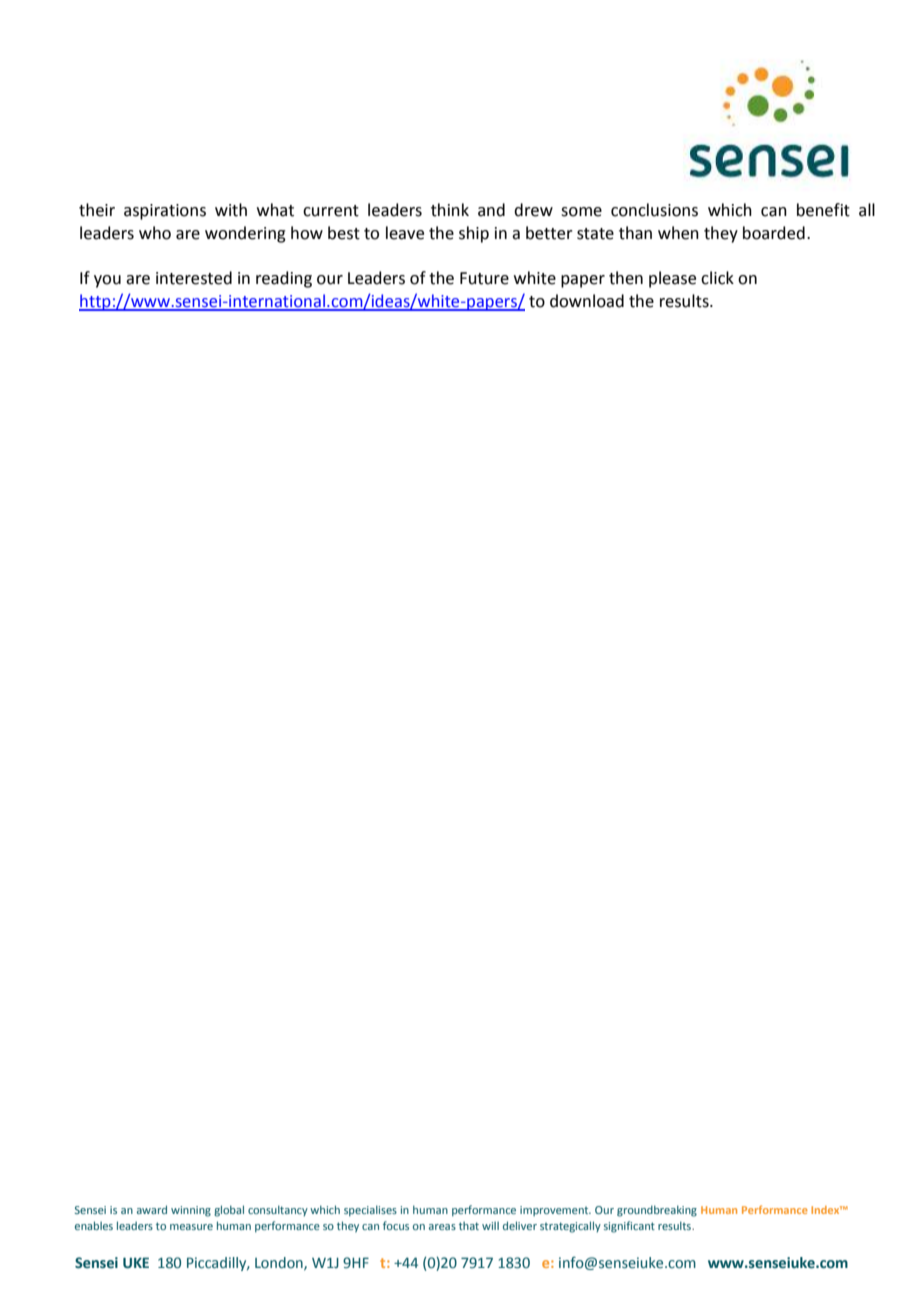  I want to click on measure, so click(191, 1227).
